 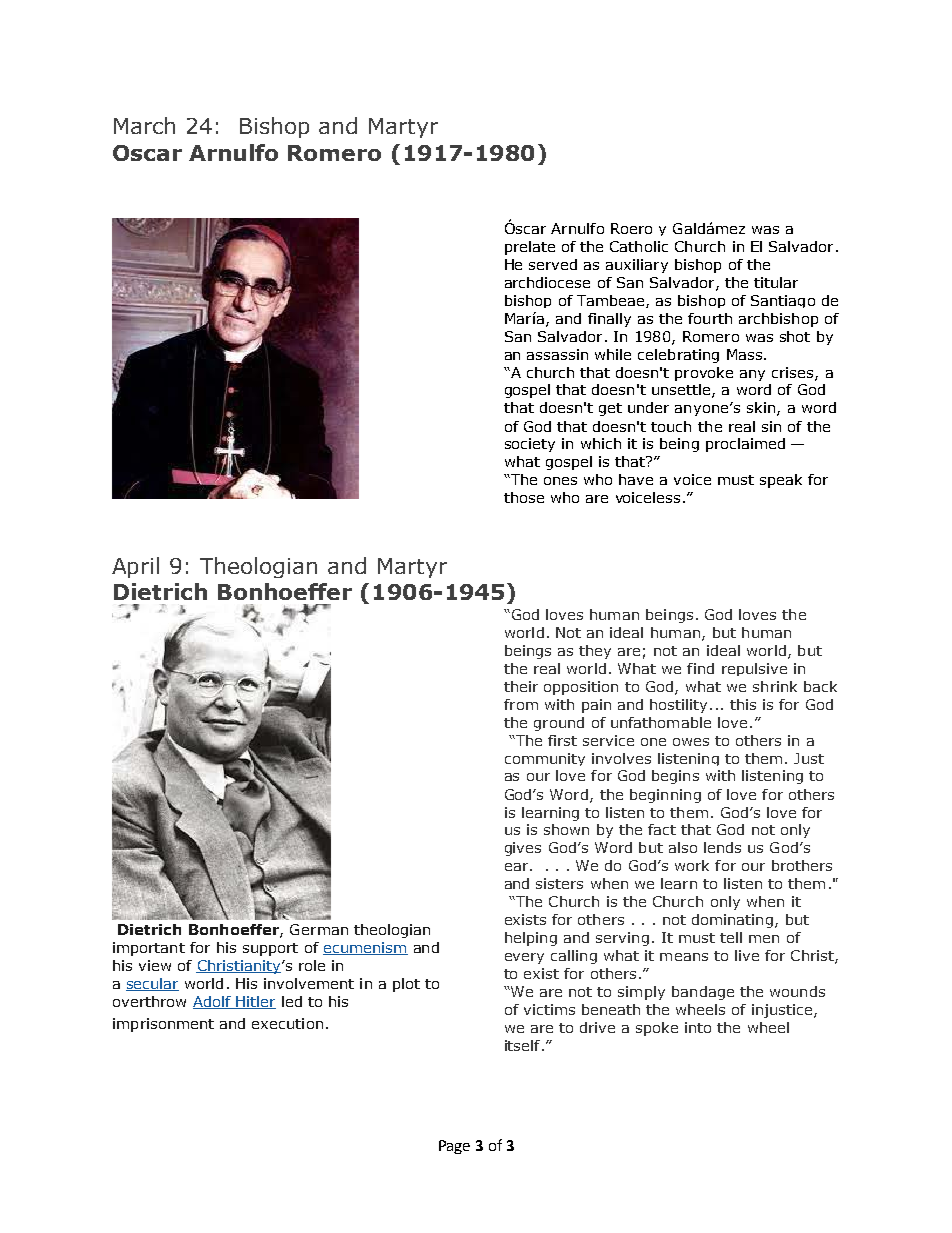 What do you see at coordinates (163, 1025) in the image?
I see `imprisonment` at bounding box center [163, 1025].
